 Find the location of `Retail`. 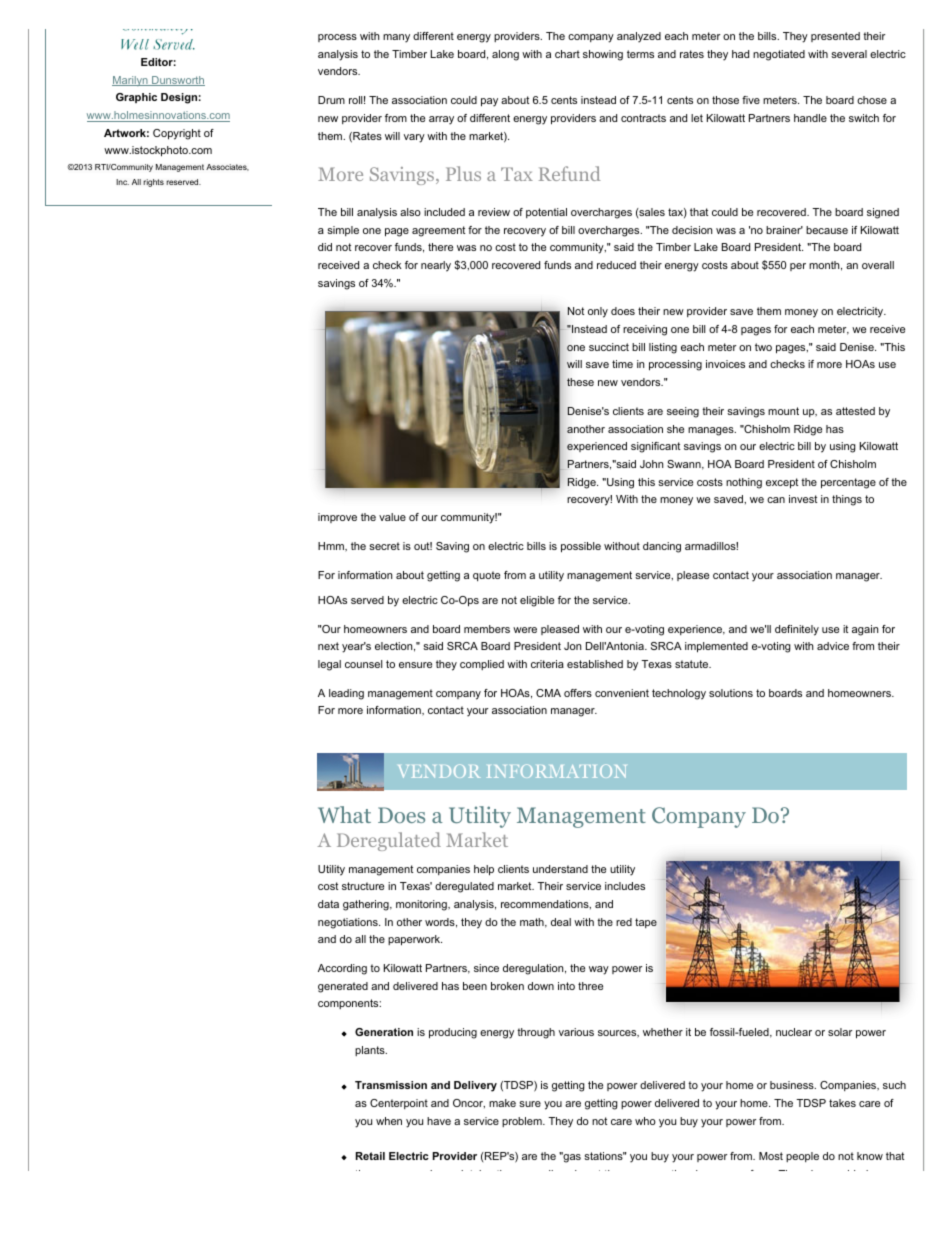

Retail is located at coordinates (370, 1156).
